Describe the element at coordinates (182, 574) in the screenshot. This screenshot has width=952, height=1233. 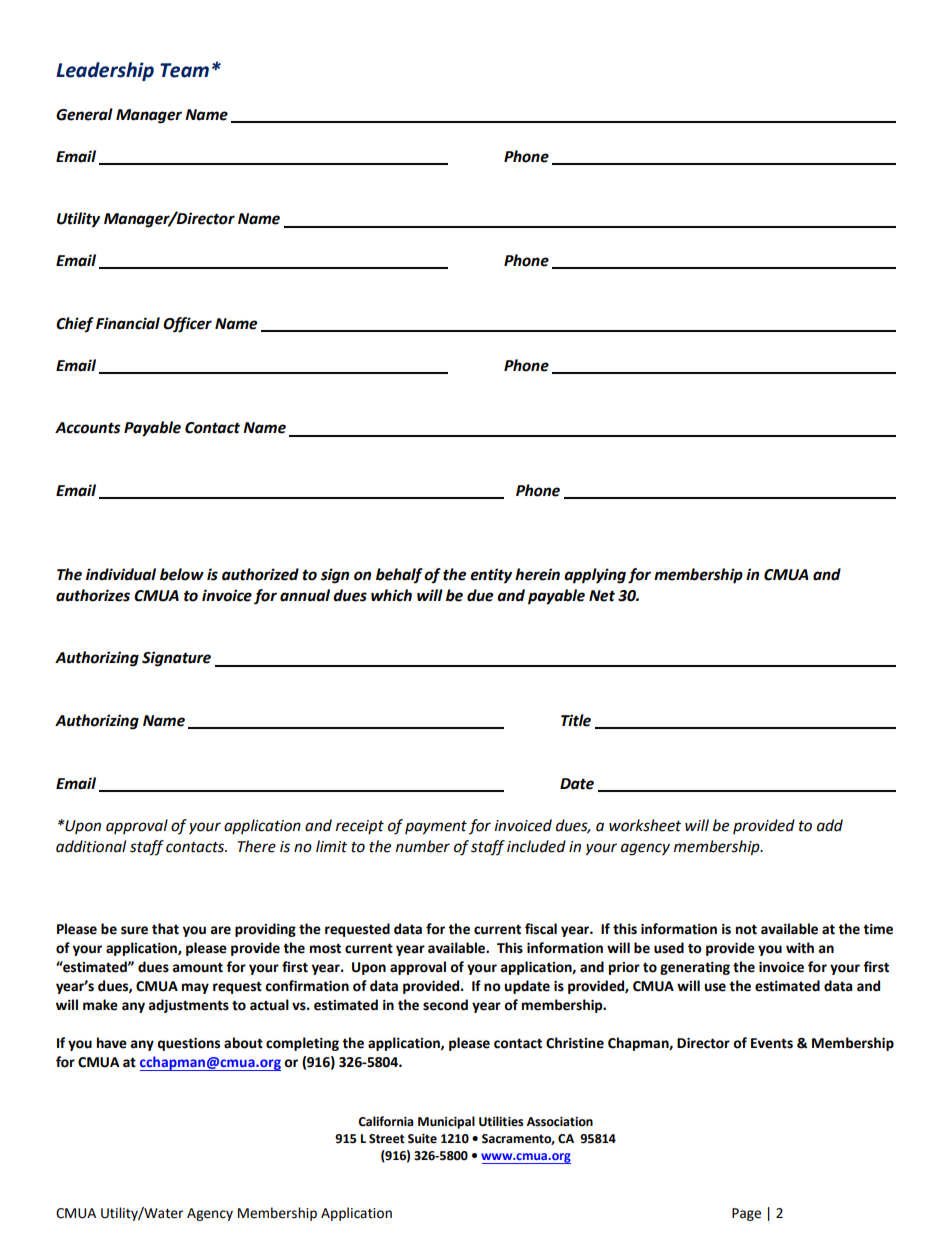
I see `below` at that location.
